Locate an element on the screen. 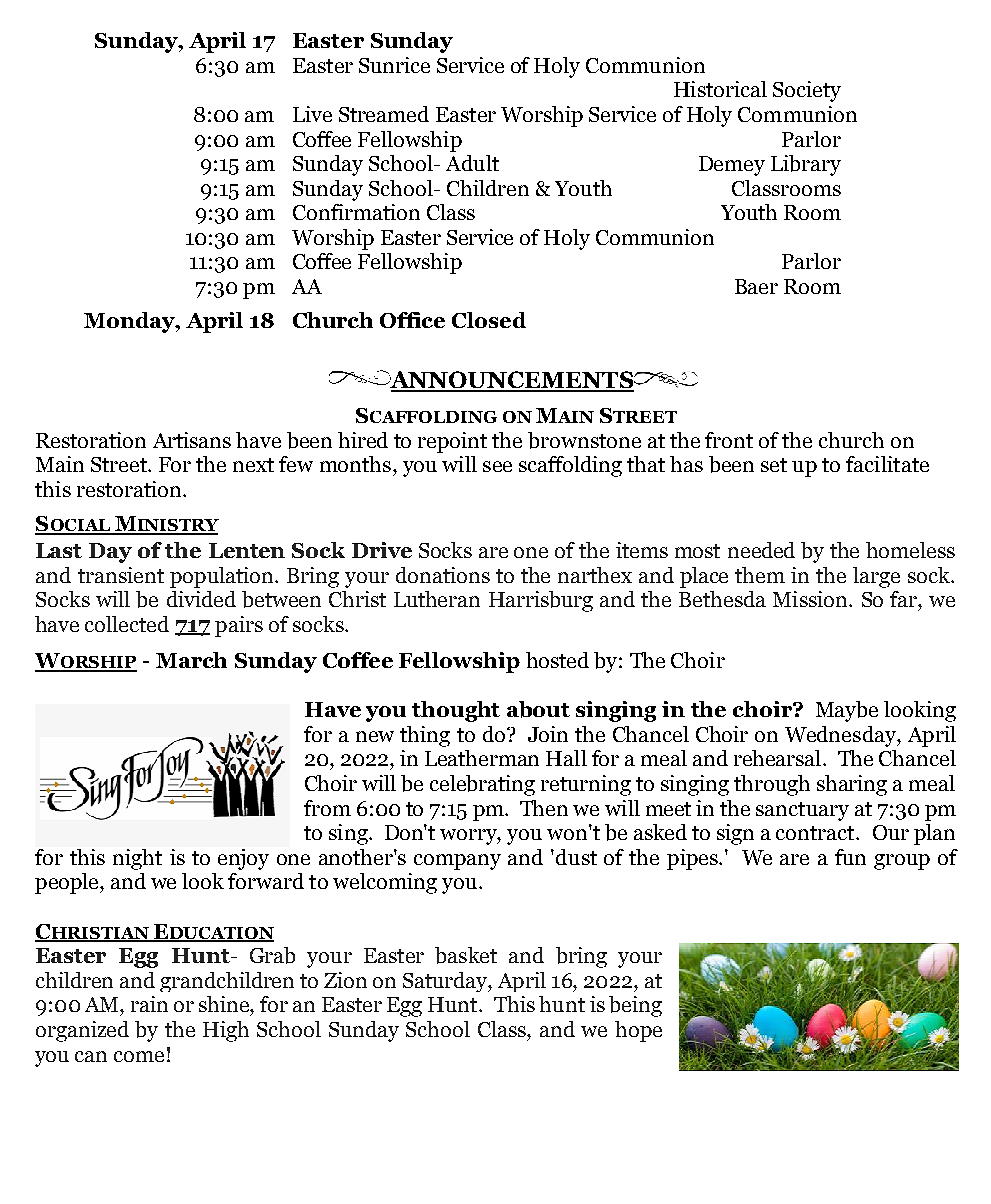 This screenshot has width=991, height=1204. transient is located at coordinates (121, 575).
